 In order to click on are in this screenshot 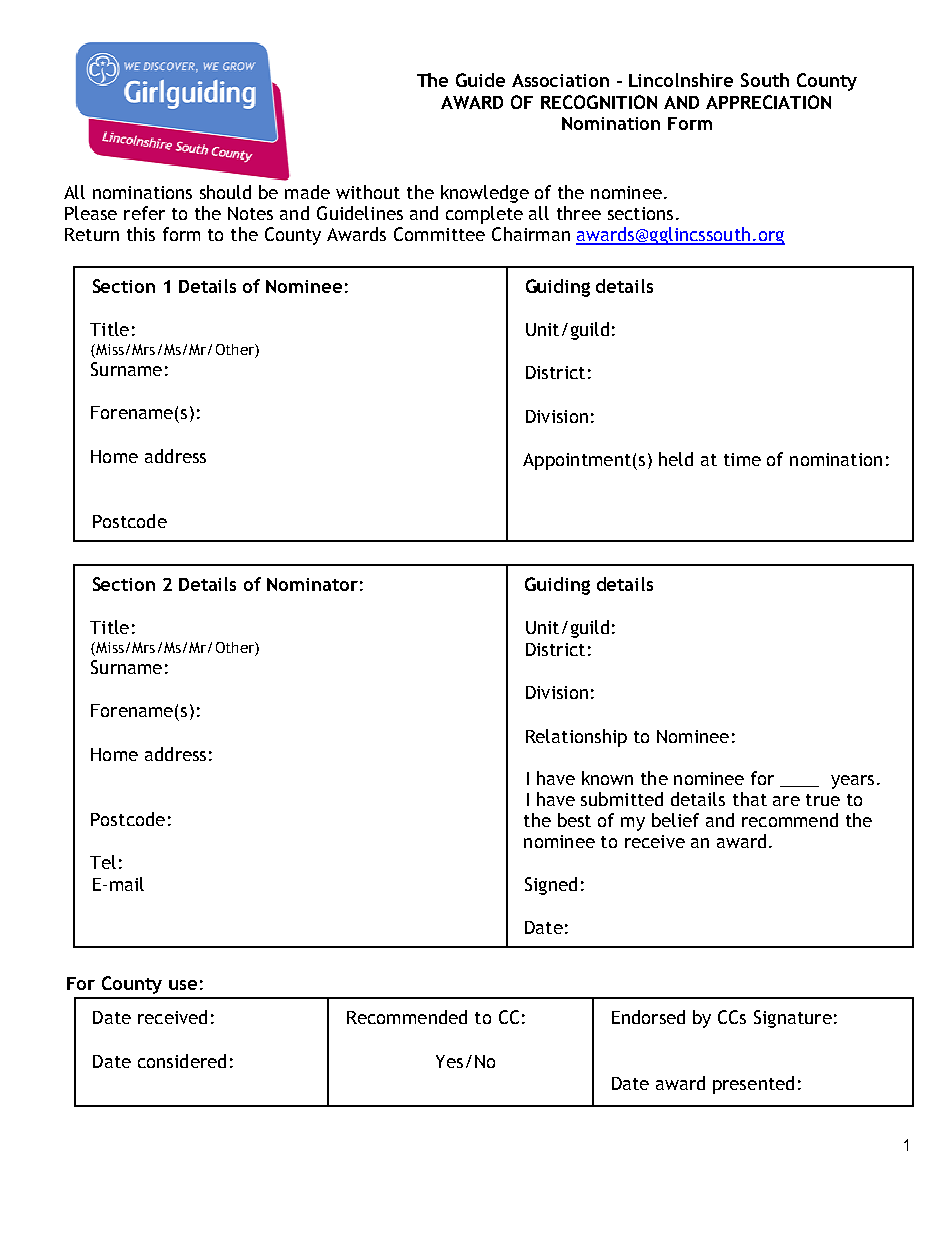, I will do `click(786, 801)`.
